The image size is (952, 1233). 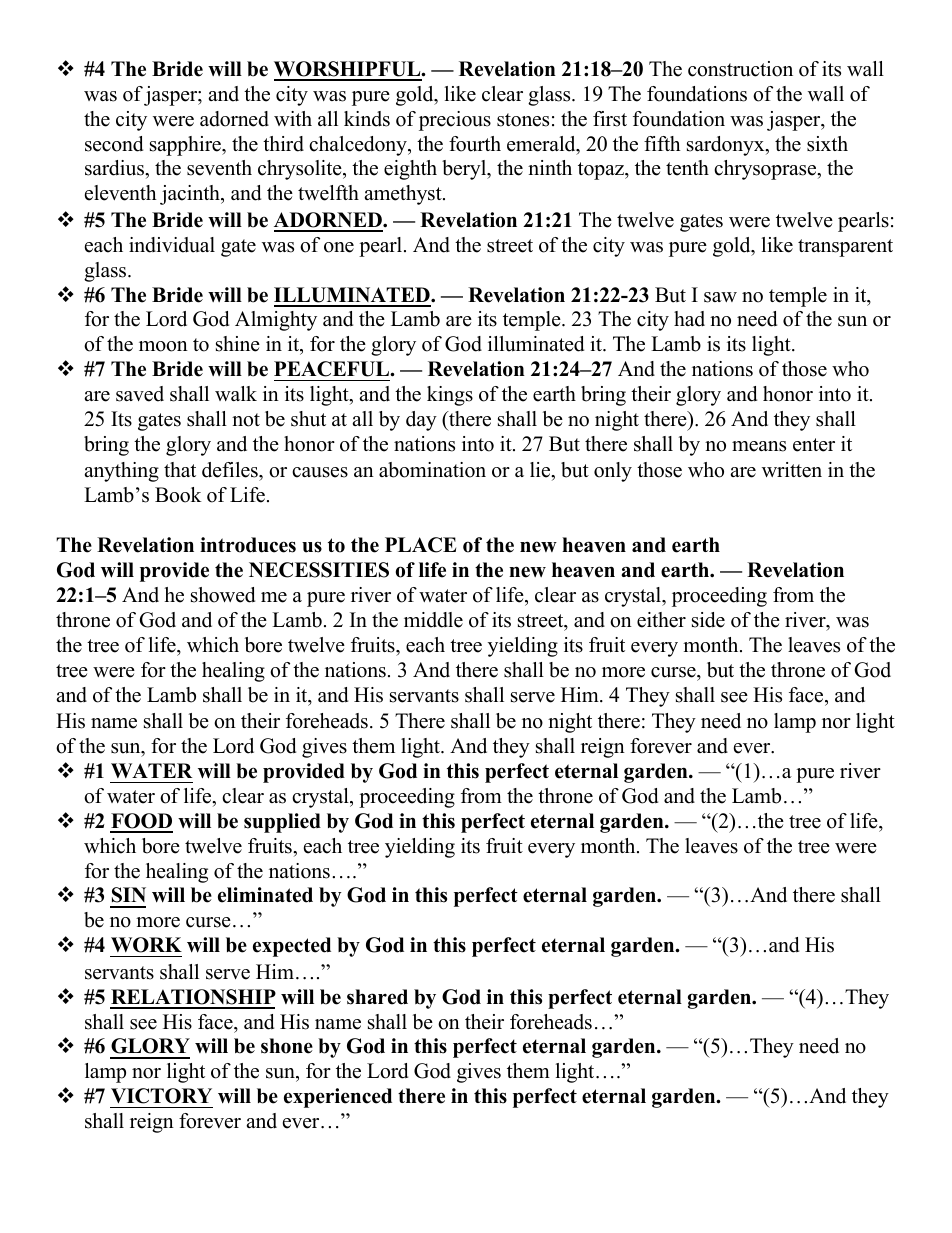 What do you see at coordinates (708, 620) in the page?
I see `side` at bounding box center [708, 620].
